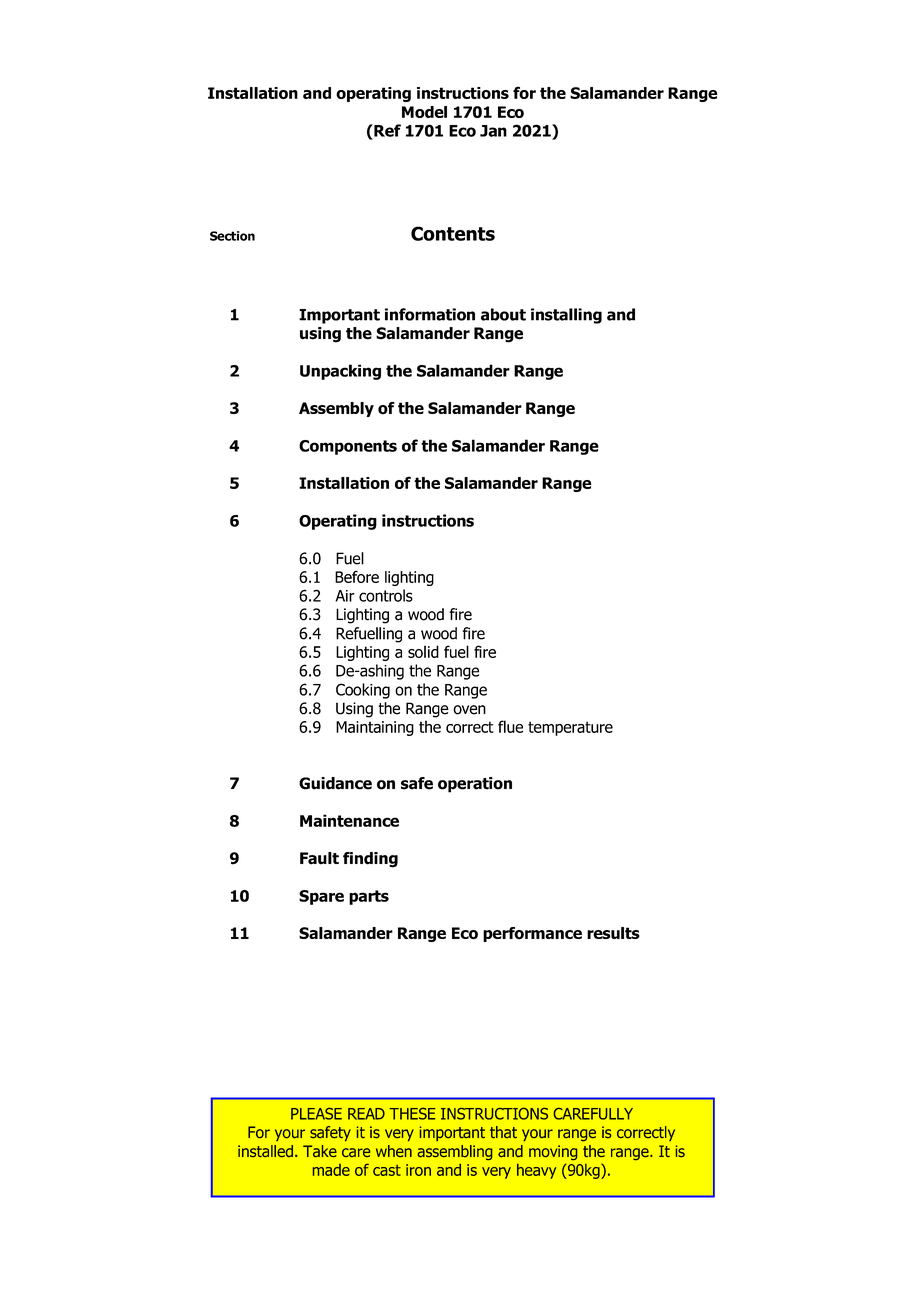 The width and height of the document is (924, 1308). What do you see at coordinates (265, 1151) in the document?
I see `installed` at bounding box center [265, 1151].
